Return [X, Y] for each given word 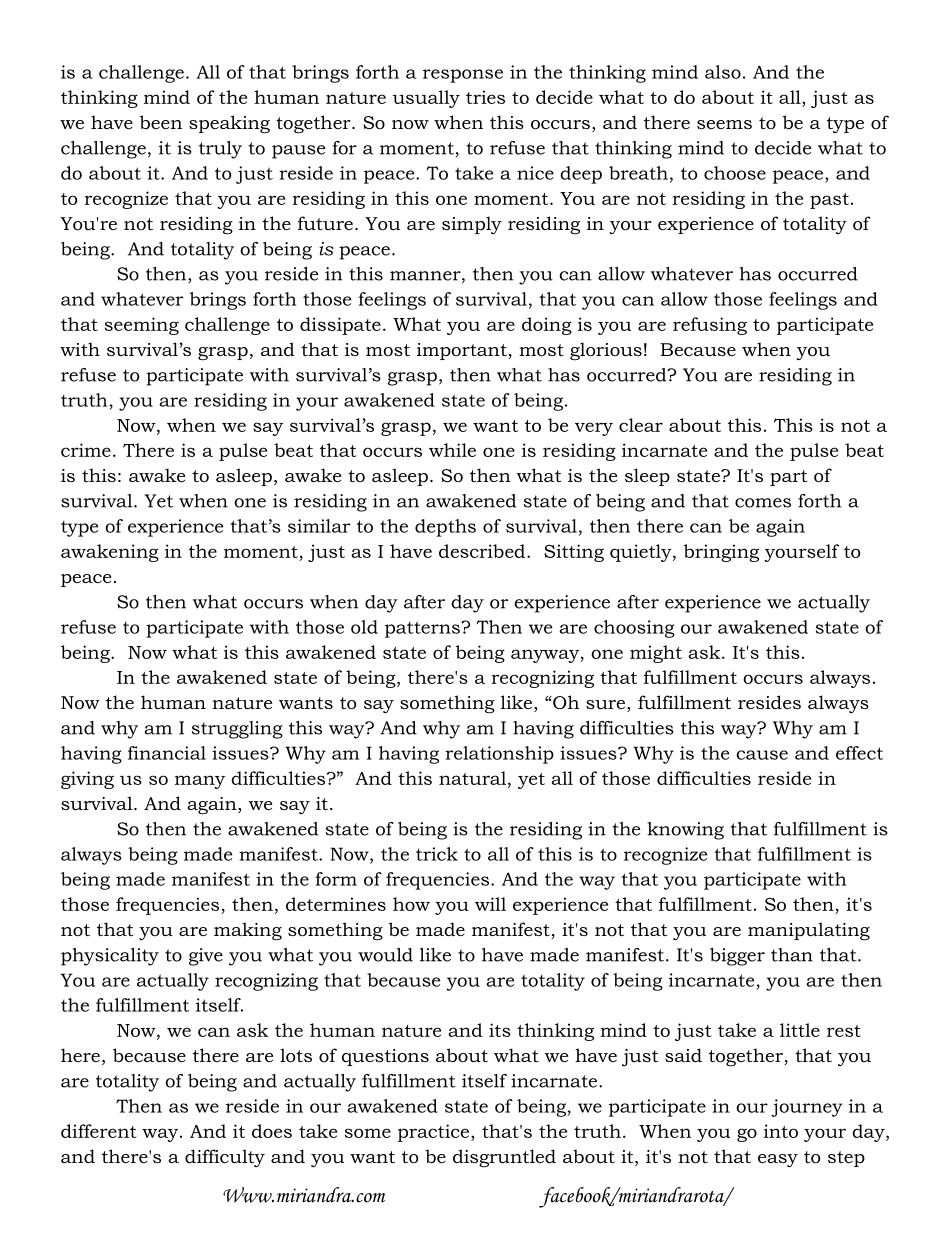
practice [433, 1133]
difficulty [225, 1158]
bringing [721, 553]
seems [724, 124]
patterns [423, 630]
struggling [237, 730]
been [161, 122]
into [781, 1131]
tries [485, 97]
